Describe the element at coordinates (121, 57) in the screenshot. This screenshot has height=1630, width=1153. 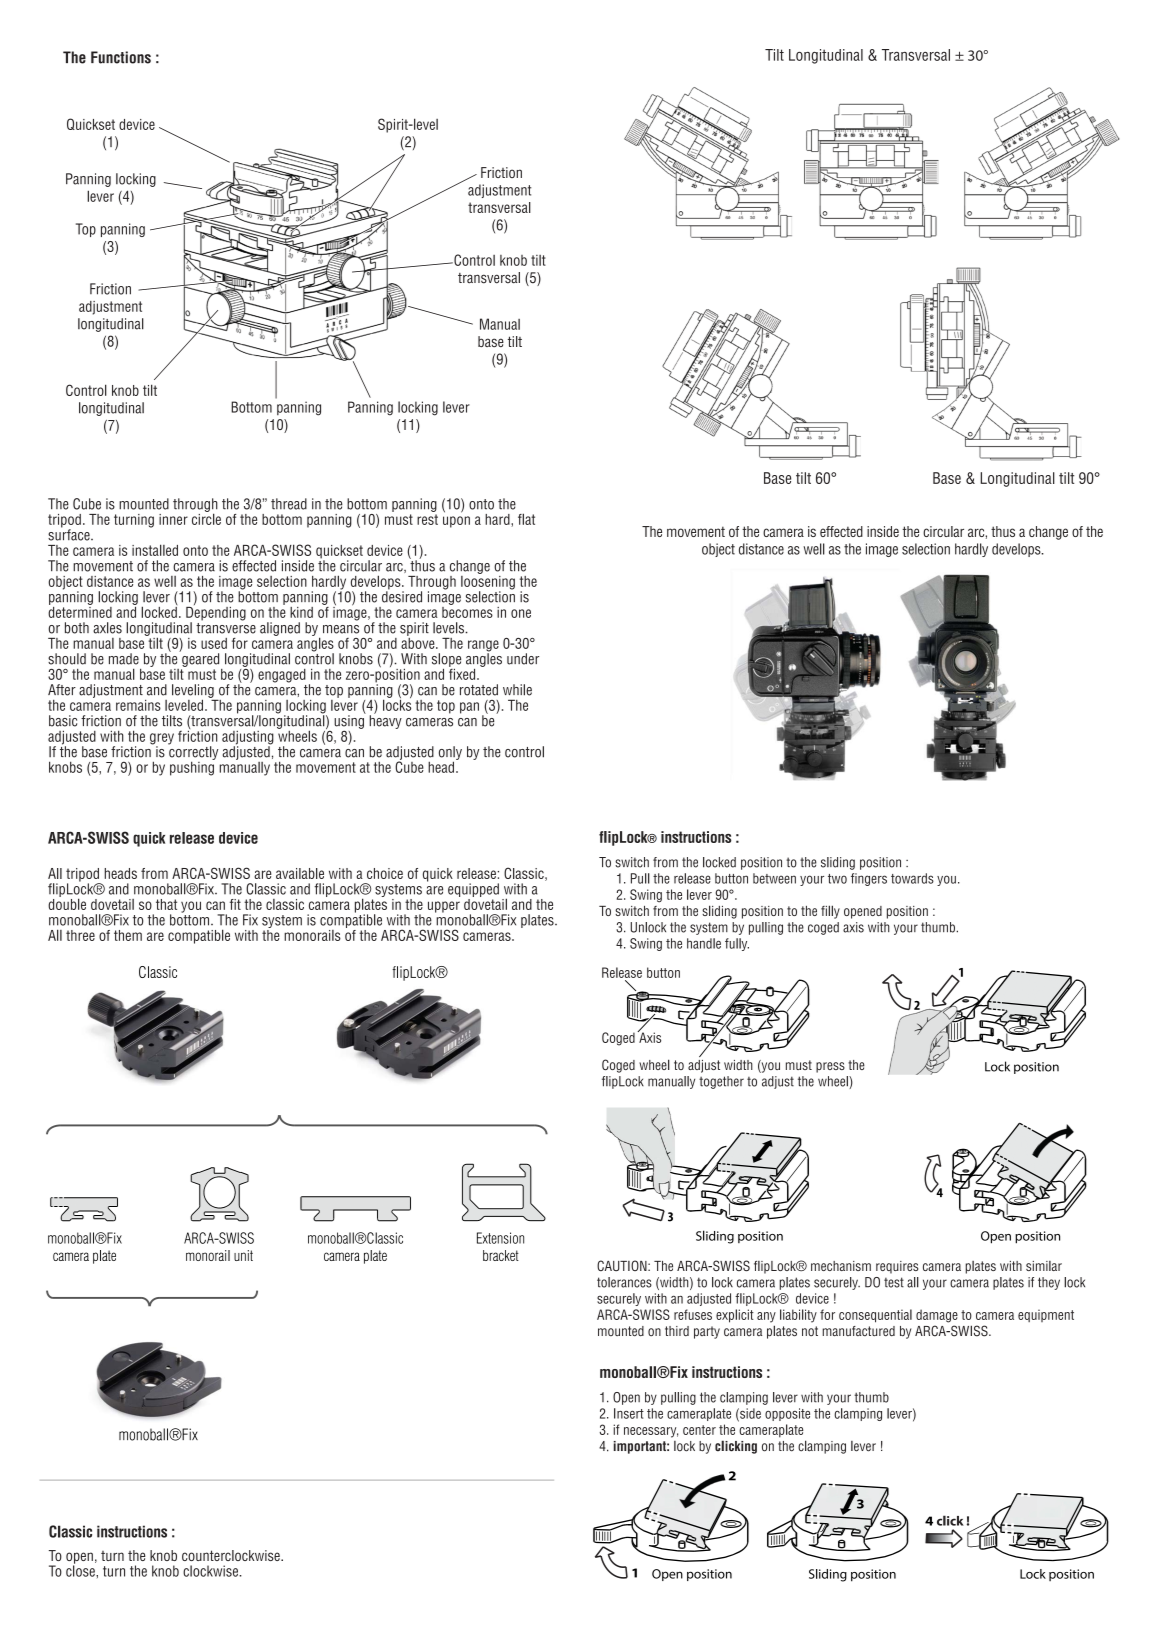
I see `Functions` at that location.
